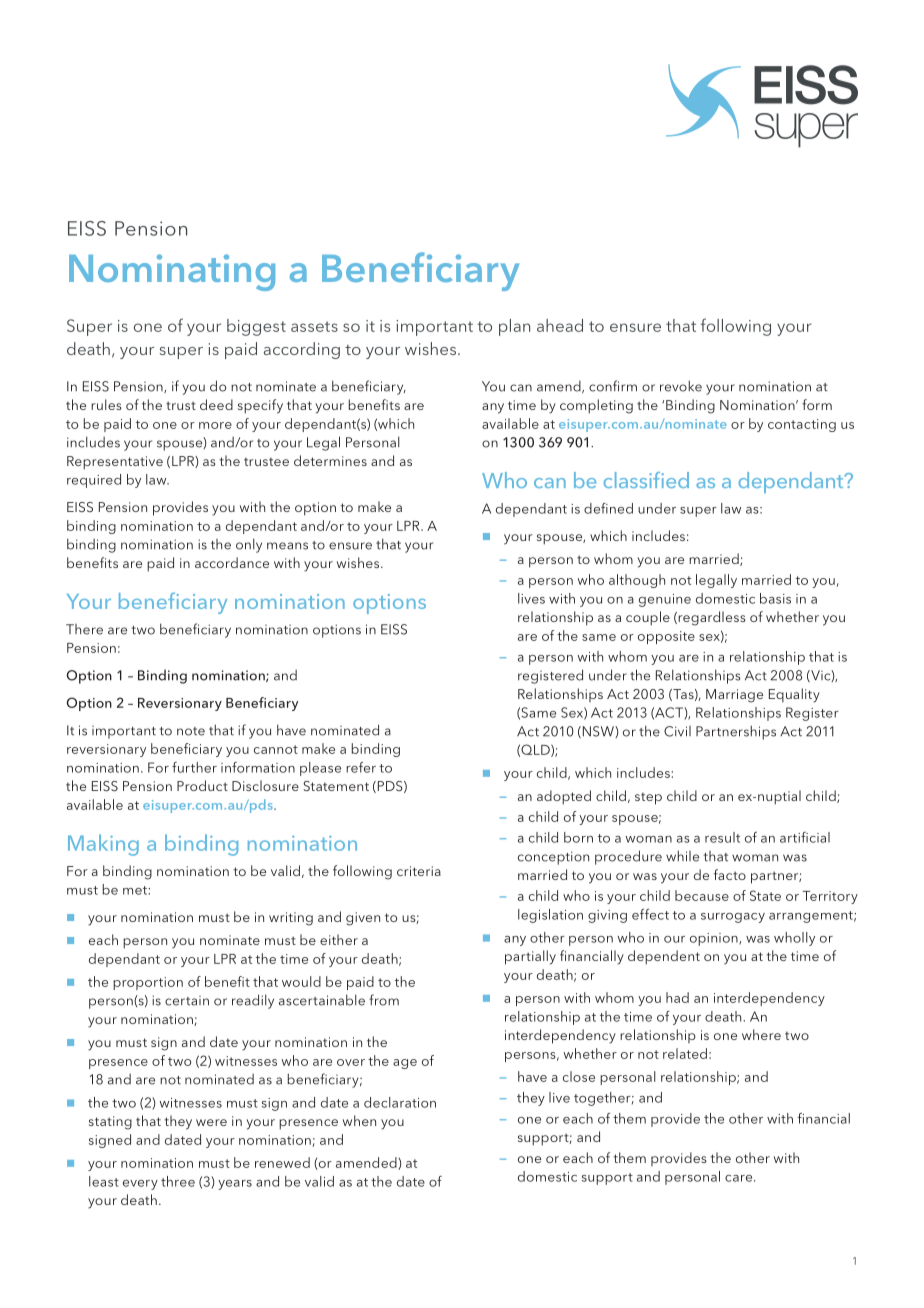 This image has height=1308, width=924. I want to click on note, so click(191, 731).
